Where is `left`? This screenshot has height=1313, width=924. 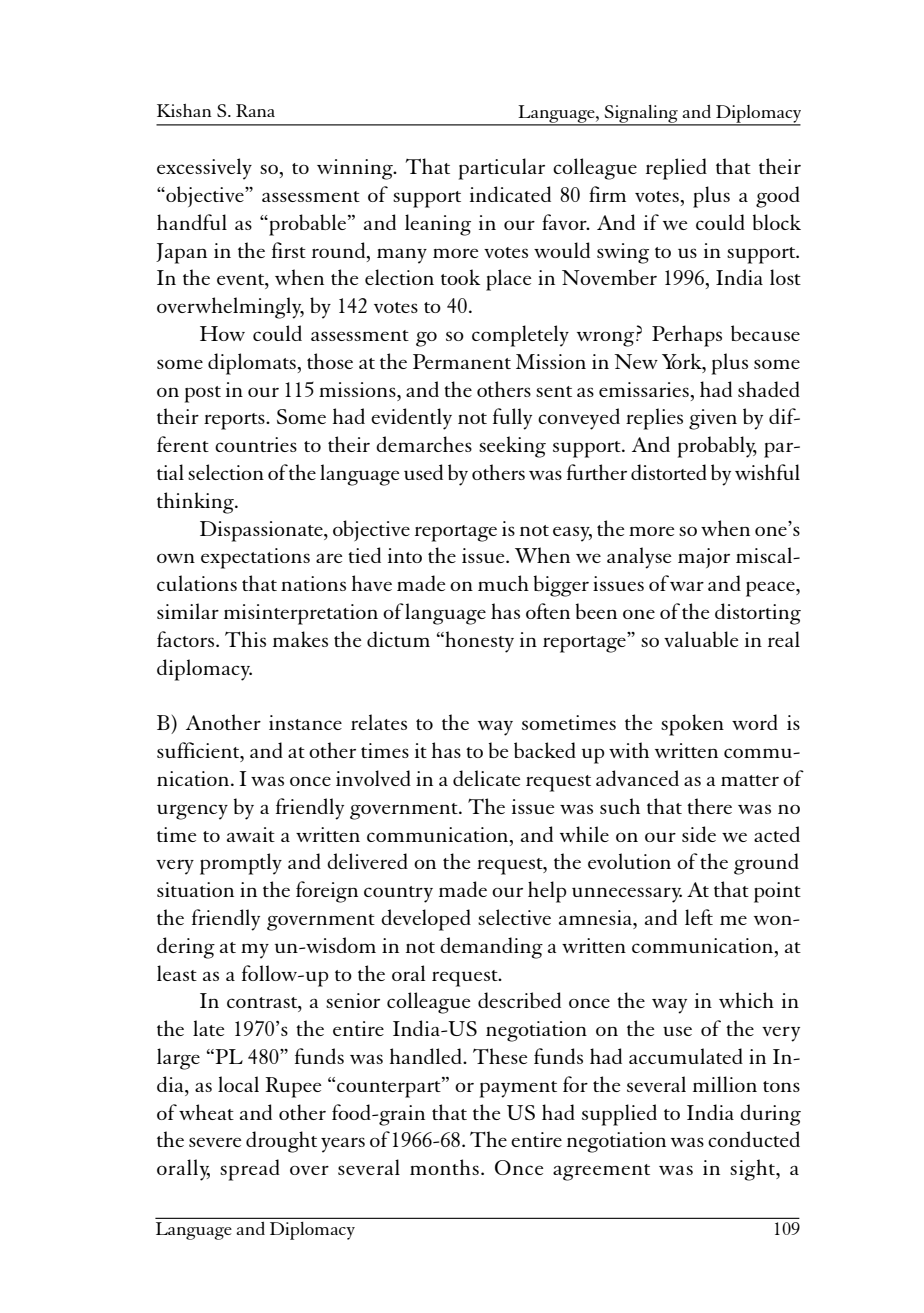 left is located at coordinates (699, 917).
